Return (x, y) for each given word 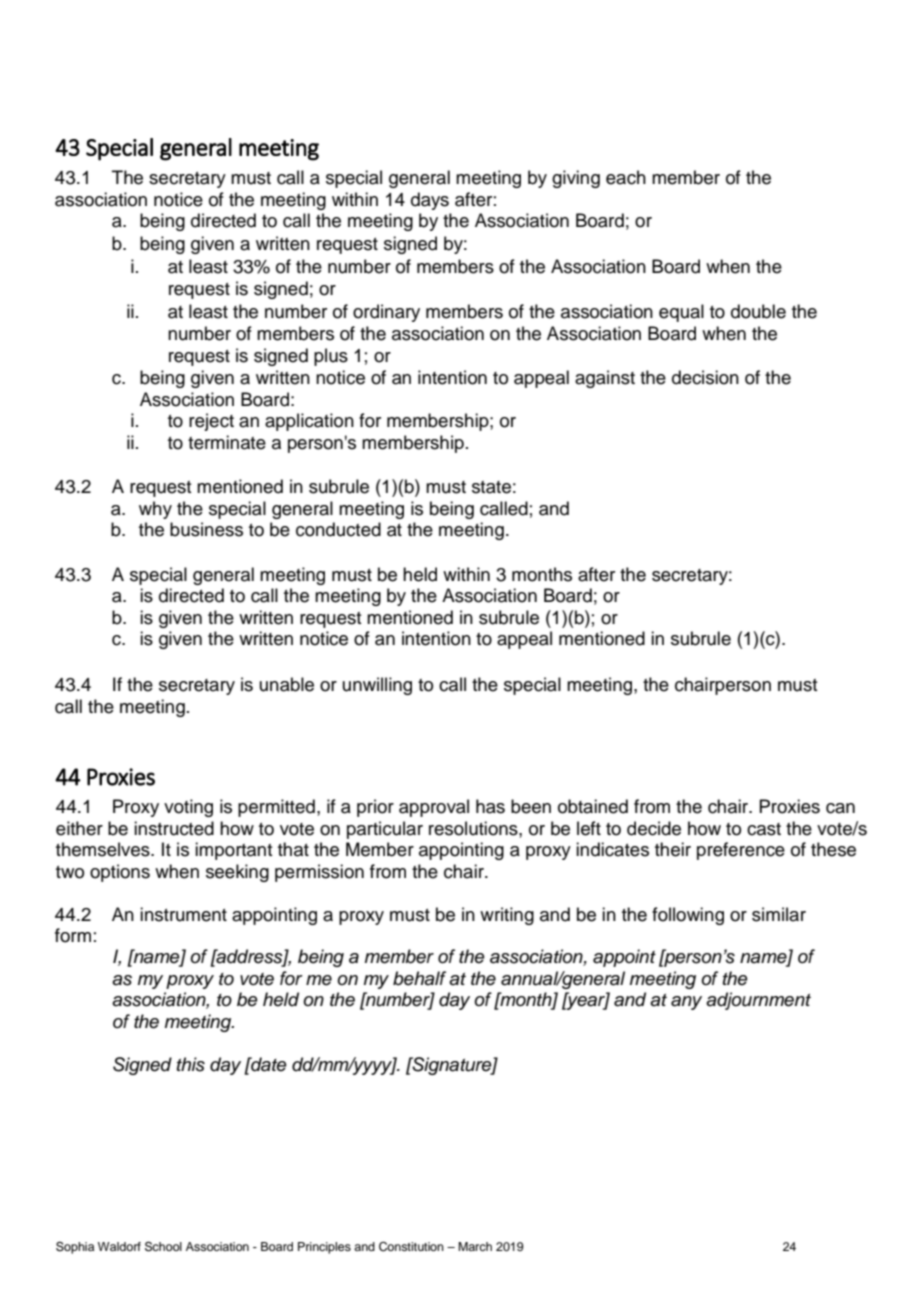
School (163, 1246)
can (840, 808)
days (430, 201)
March (475, 1246)
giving (576, 179)
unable (287, 684)
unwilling (377, 686)
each (626, 177)
